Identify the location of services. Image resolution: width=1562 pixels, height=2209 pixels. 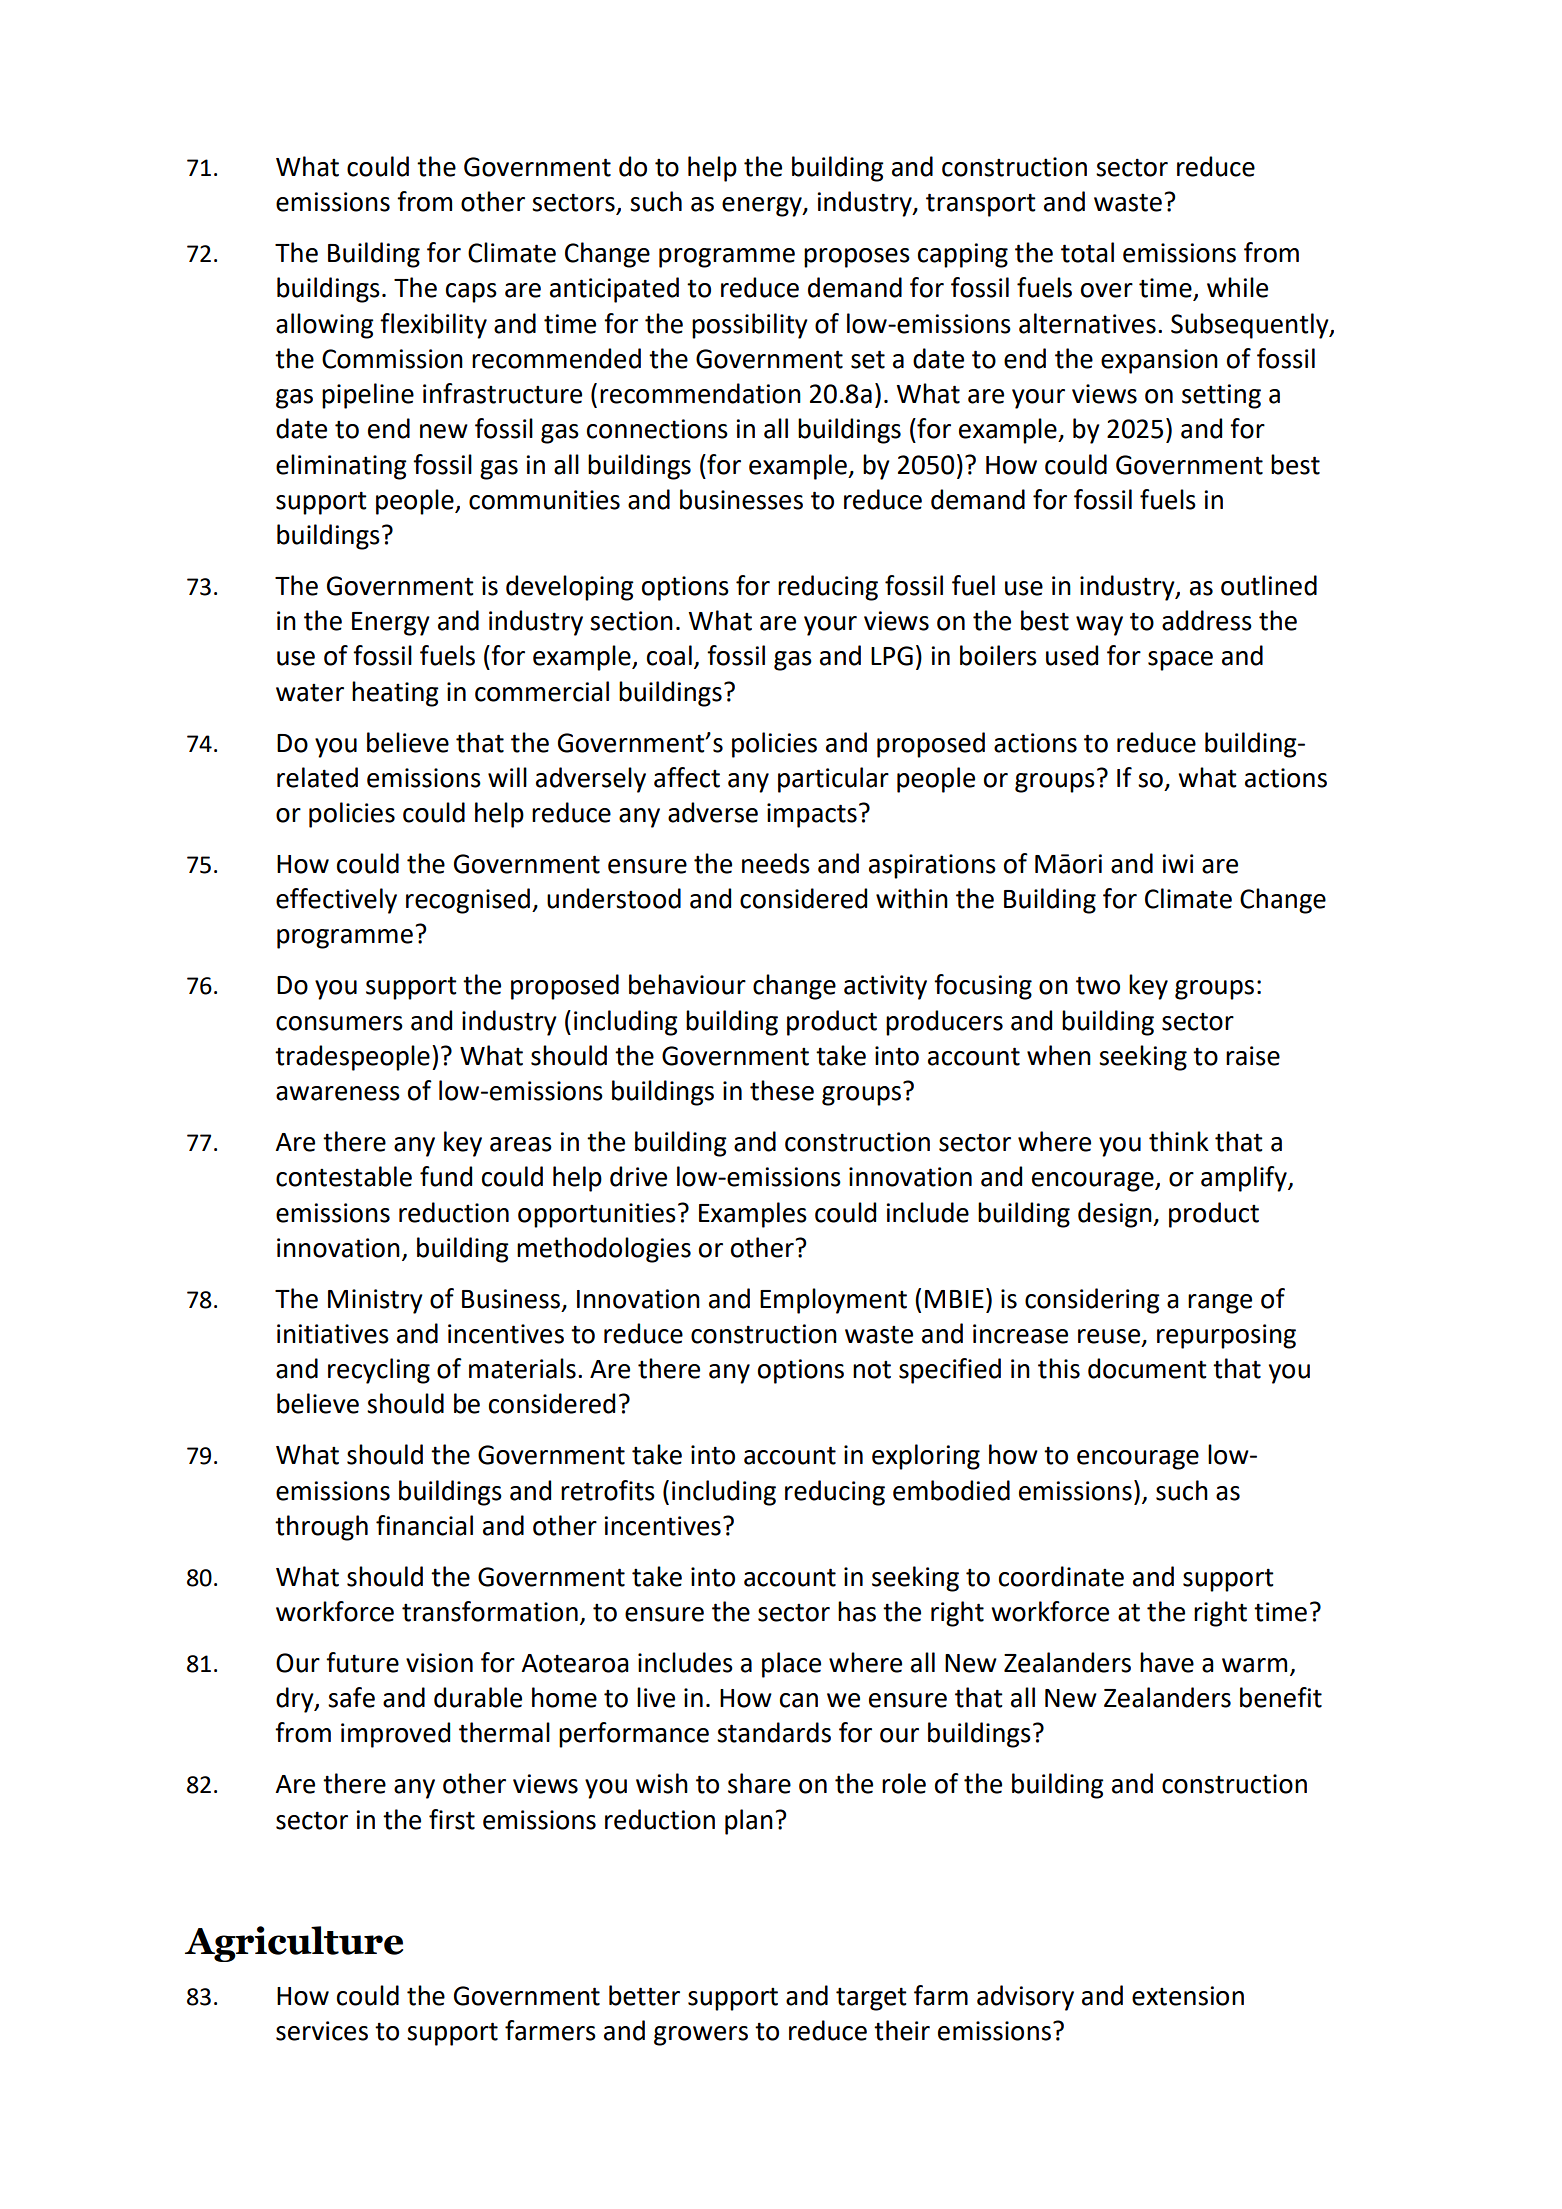
(322, 2031).
